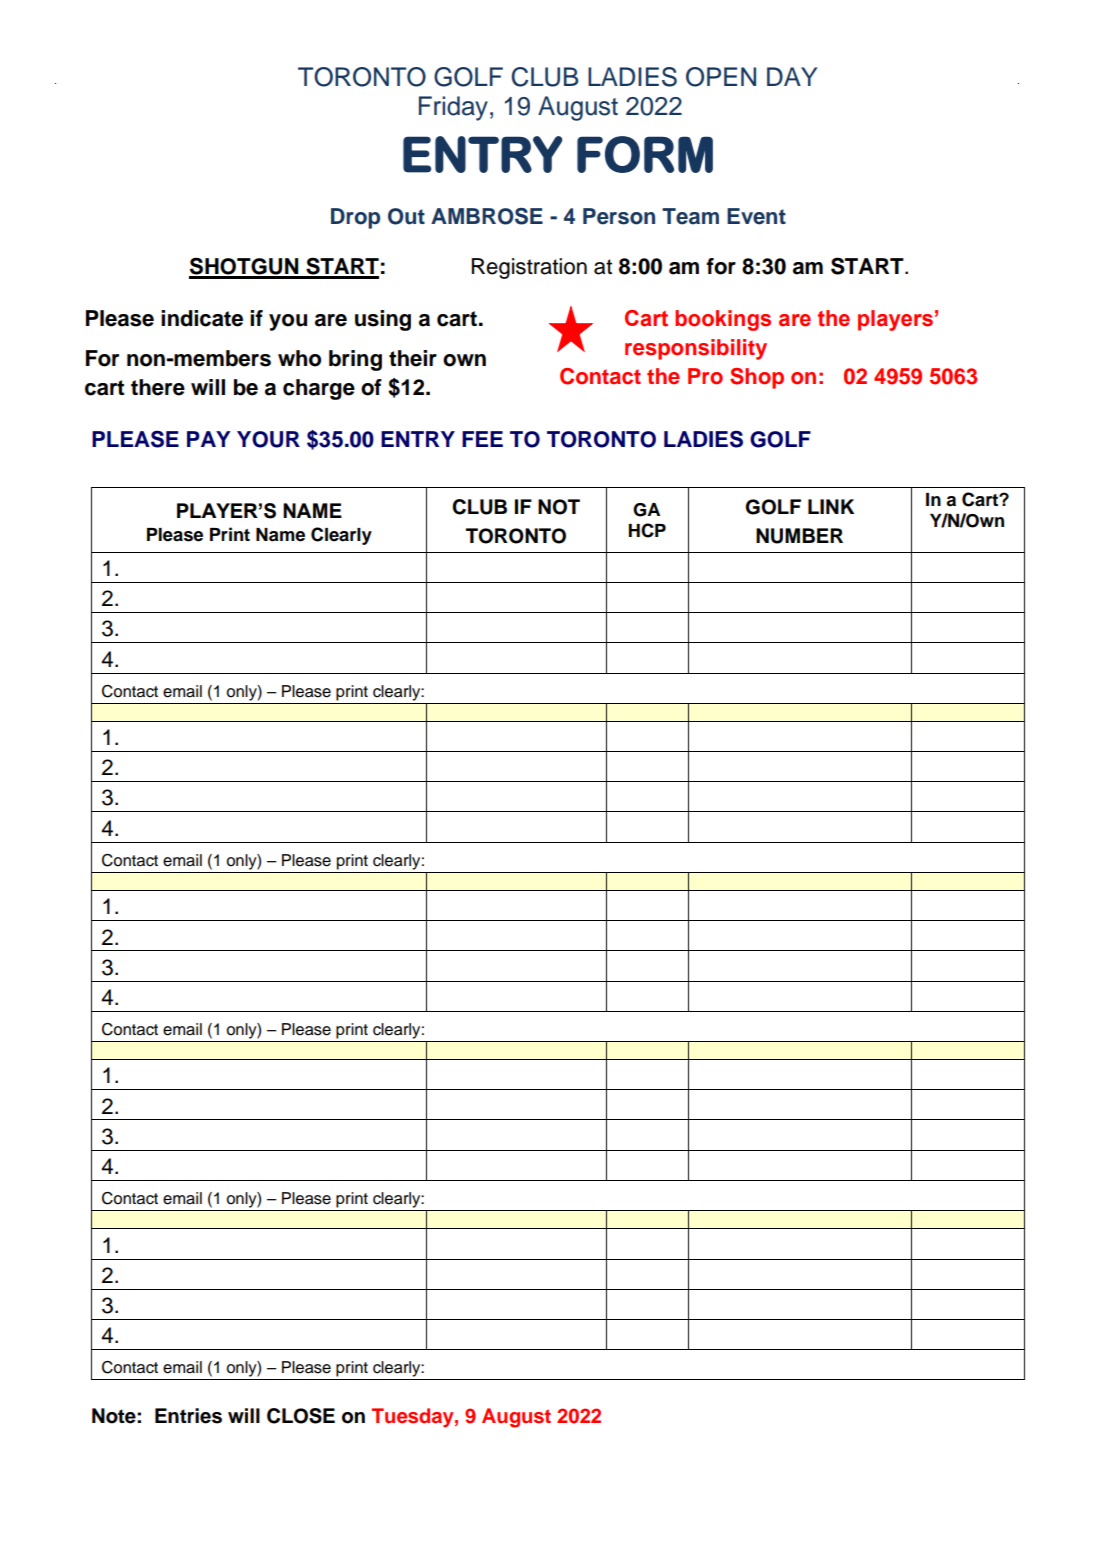 The width and height of the page is (1093, 1546). I want to click on NUMBER, so click(799, 536).
